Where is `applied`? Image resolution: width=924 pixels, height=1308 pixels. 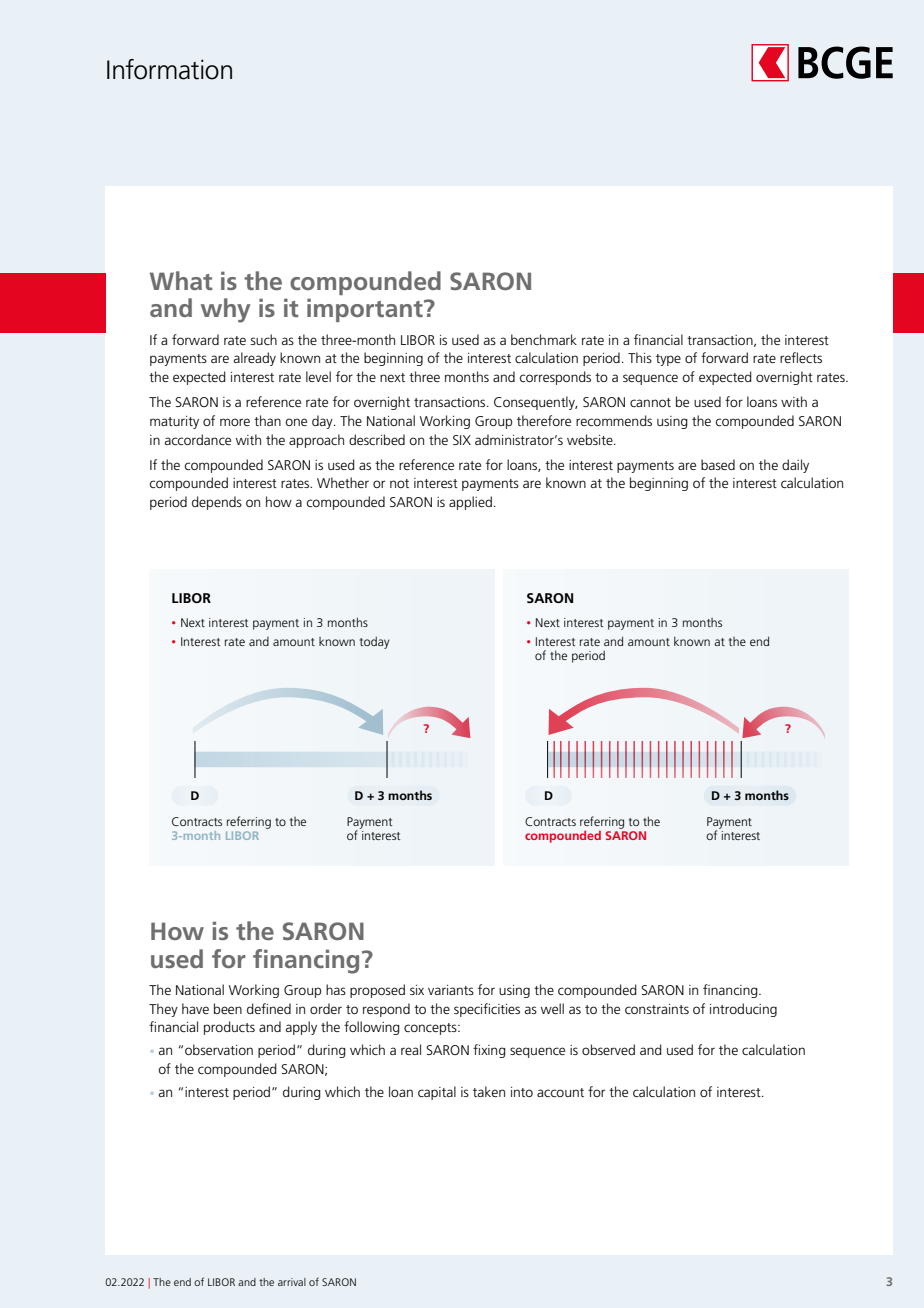 applied is located at coordinates (470, 503).
